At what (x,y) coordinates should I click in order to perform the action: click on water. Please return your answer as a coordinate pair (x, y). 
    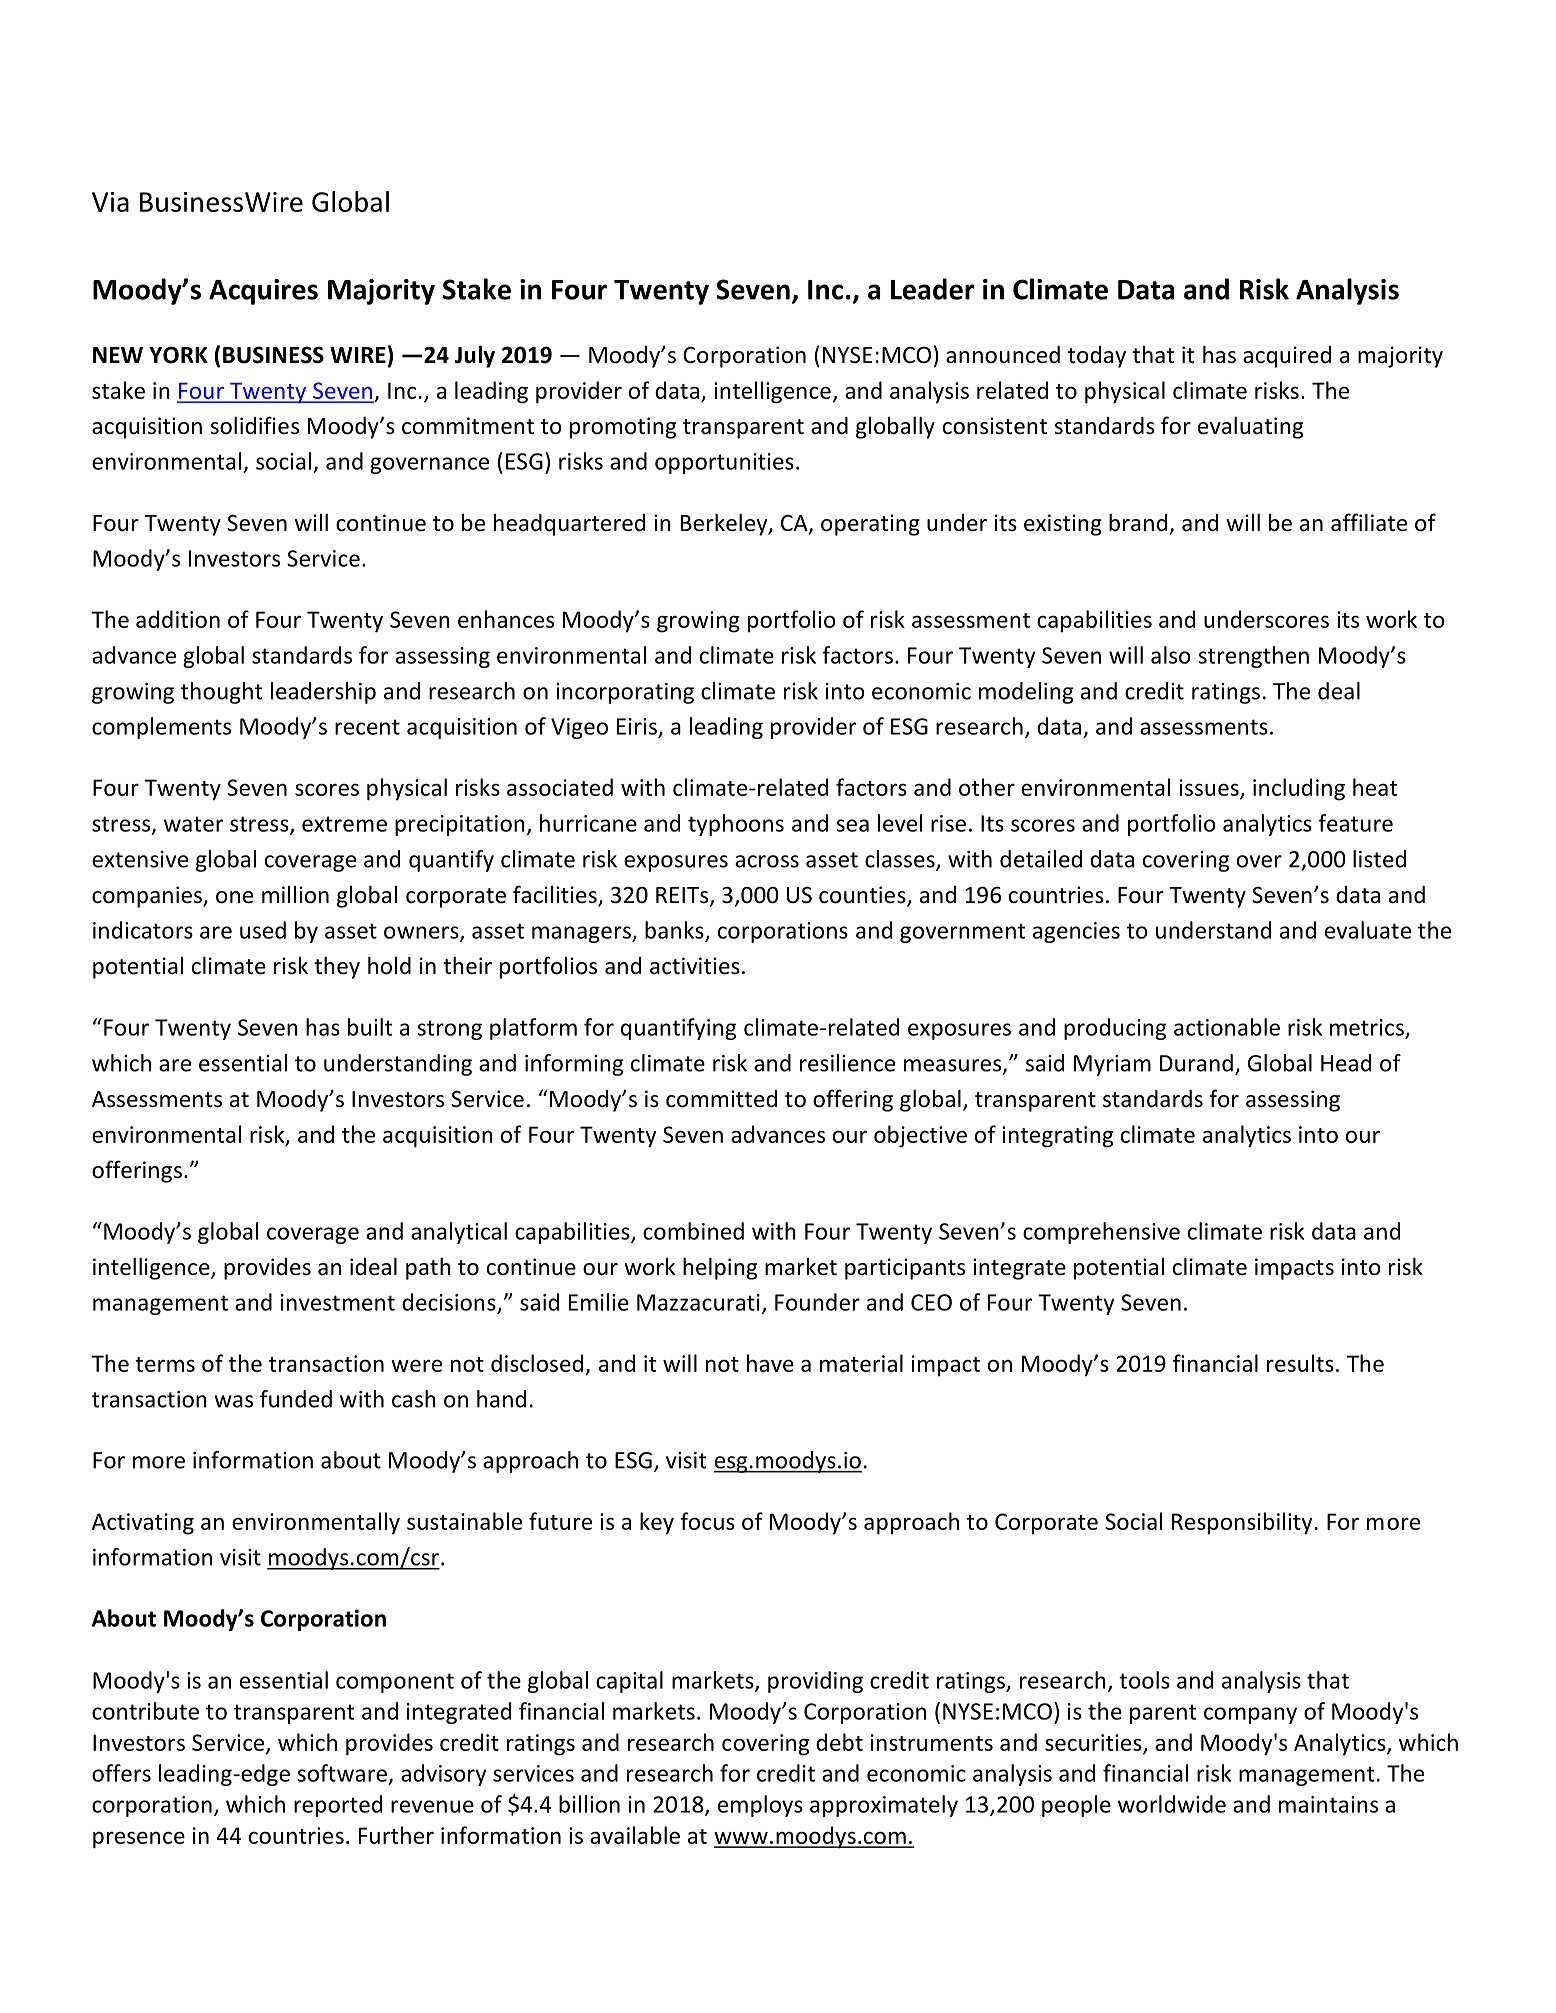
    Looking at the image, I should click on (193, 824).
